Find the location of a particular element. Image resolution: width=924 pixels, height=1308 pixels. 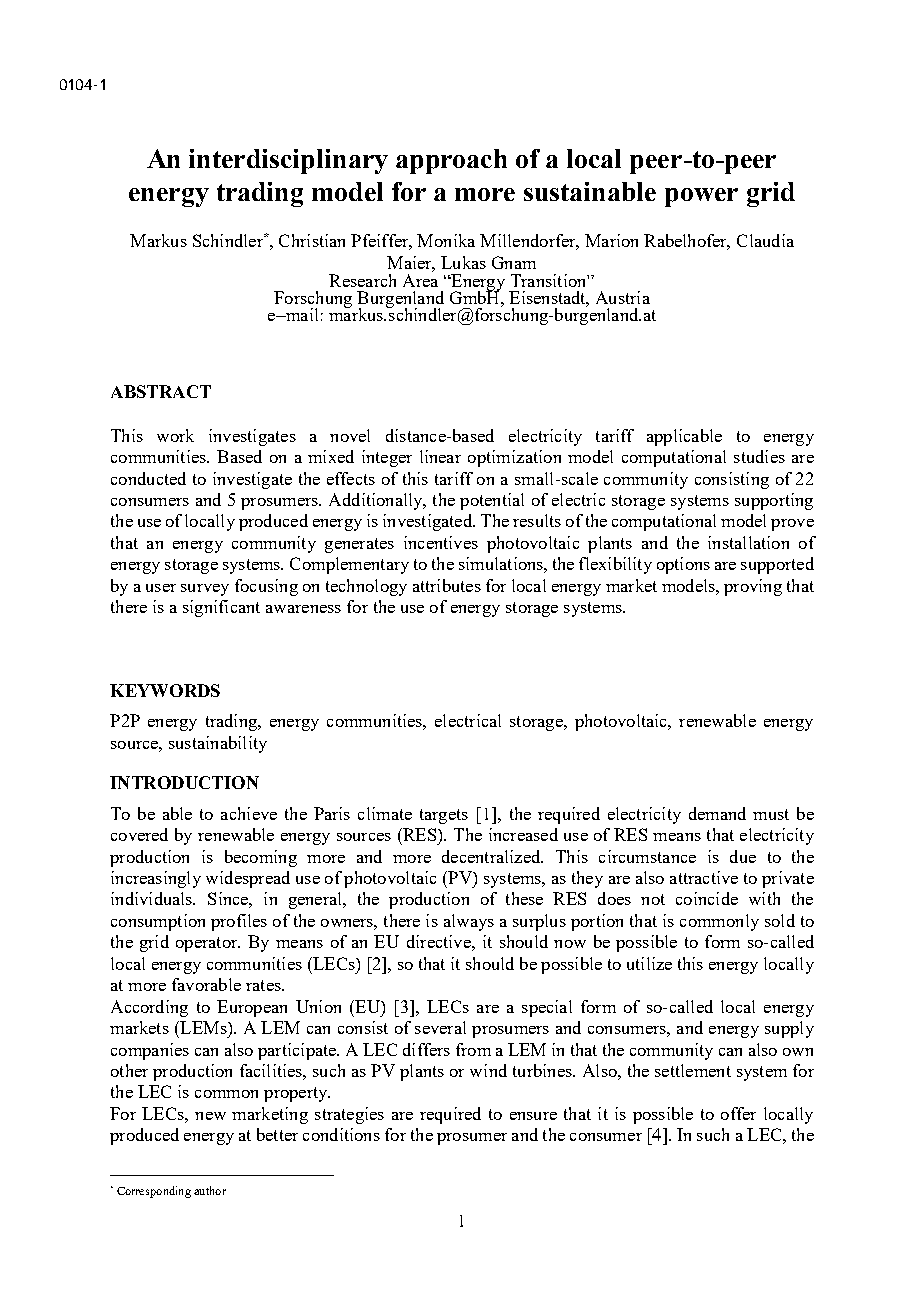

approach is located at coordinates (451, 161).
